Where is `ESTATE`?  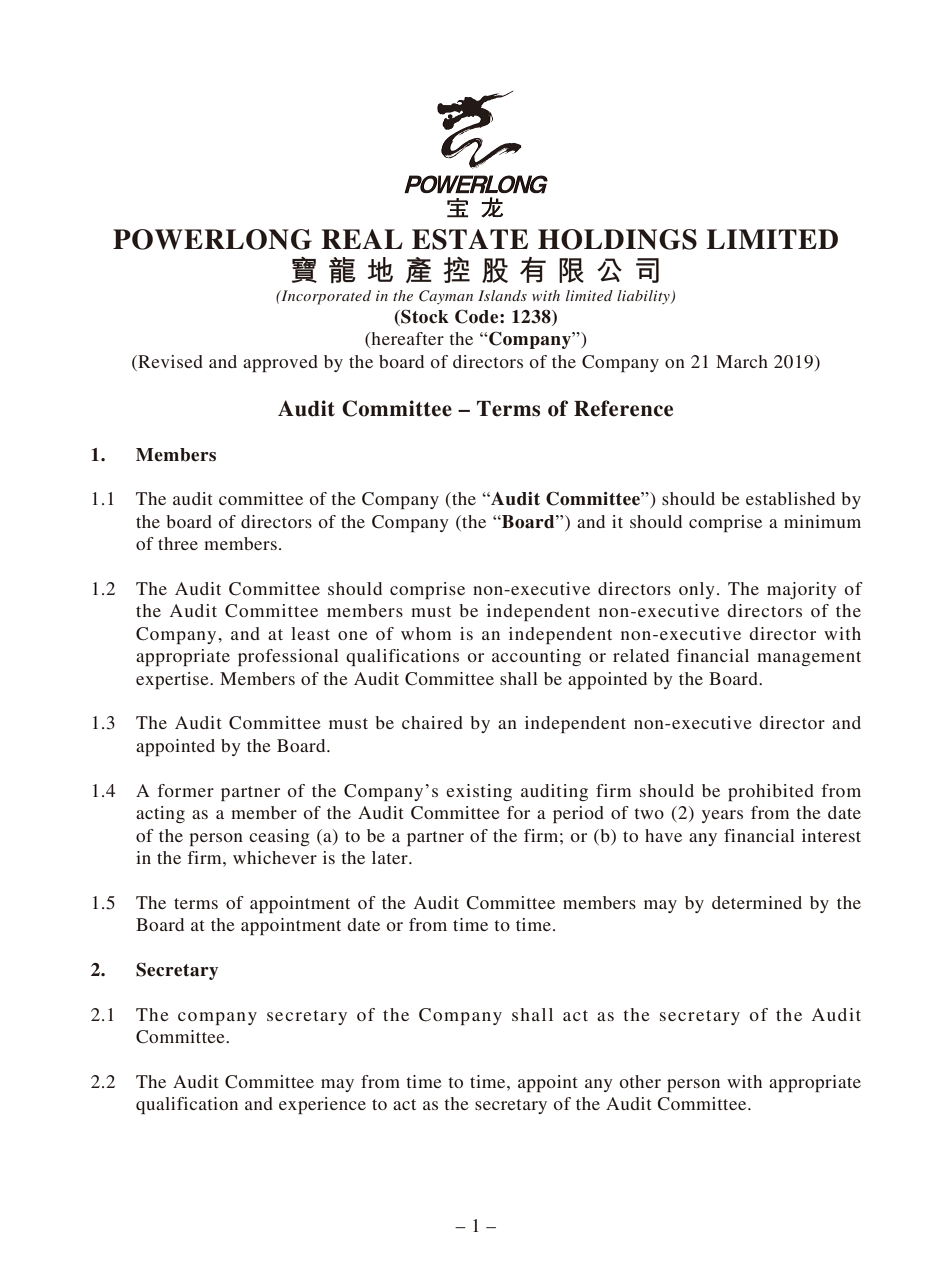
ESTATE is located at coordinates (470, 239).
